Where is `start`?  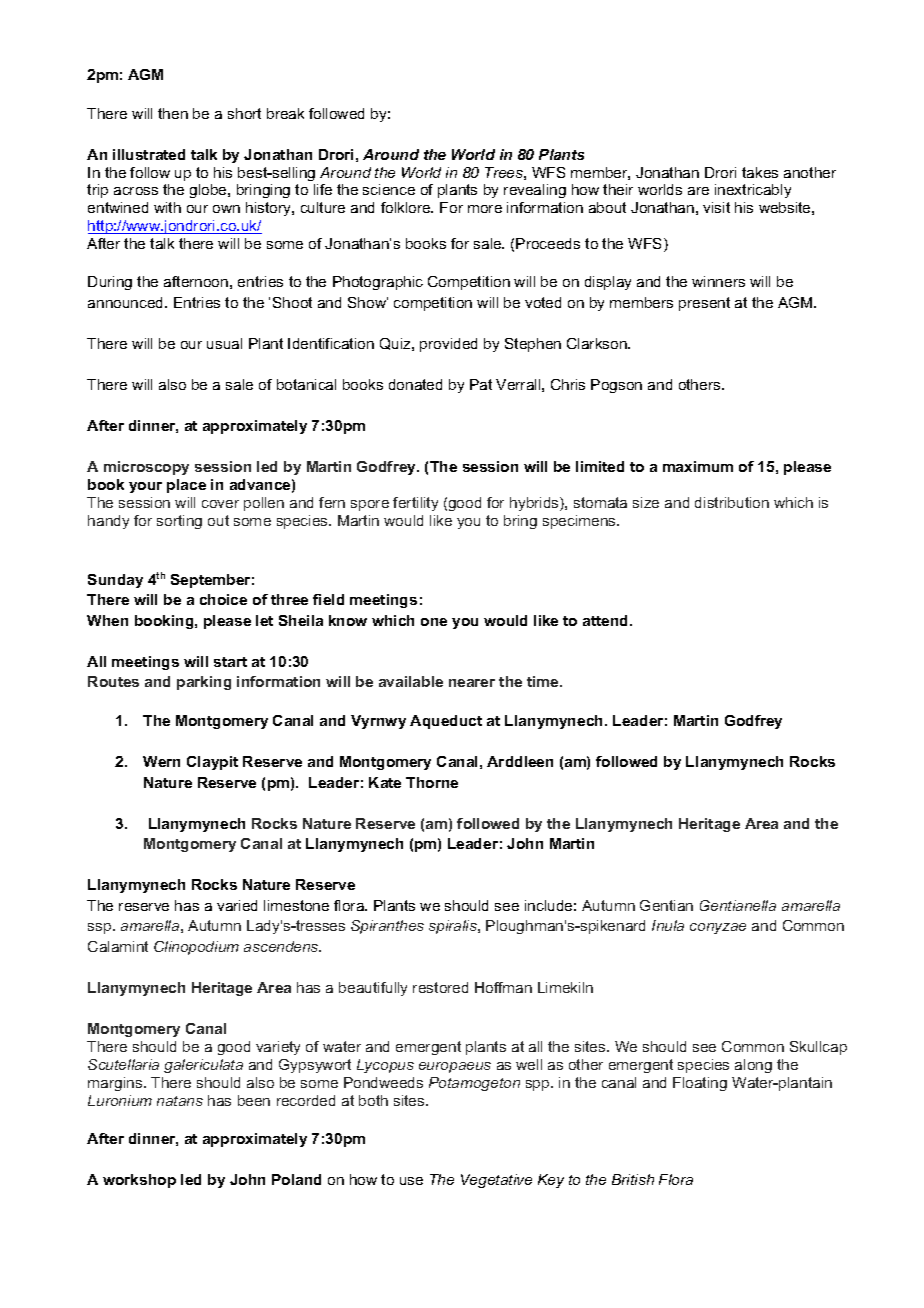
start is located at coordinates (230, 662).
